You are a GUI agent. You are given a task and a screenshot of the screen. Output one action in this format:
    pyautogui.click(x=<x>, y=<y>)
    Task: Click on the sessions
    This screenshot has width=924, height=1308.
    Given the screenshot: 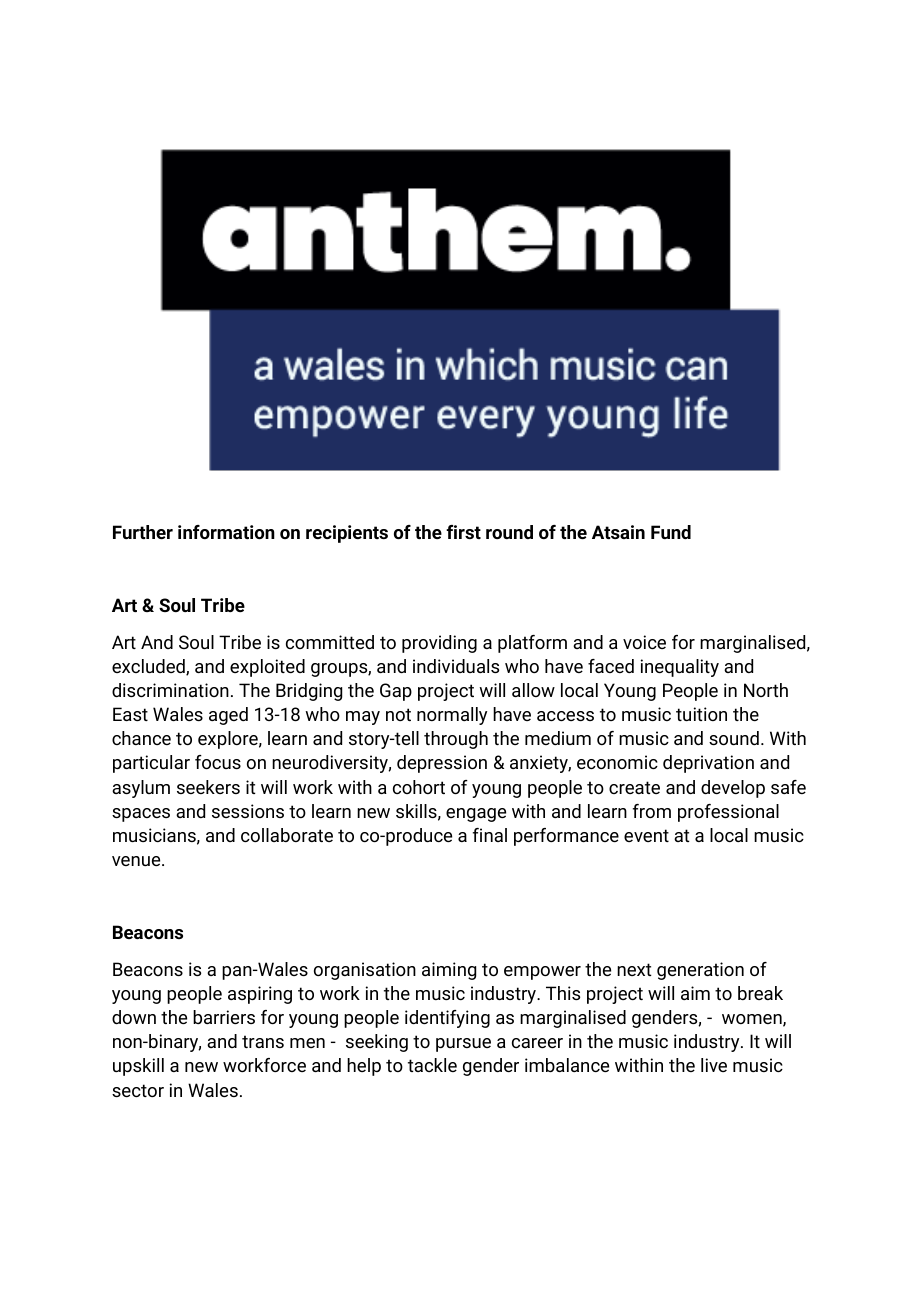 What is the action you would take?
    pyautogui.click(x=248, y=811)
